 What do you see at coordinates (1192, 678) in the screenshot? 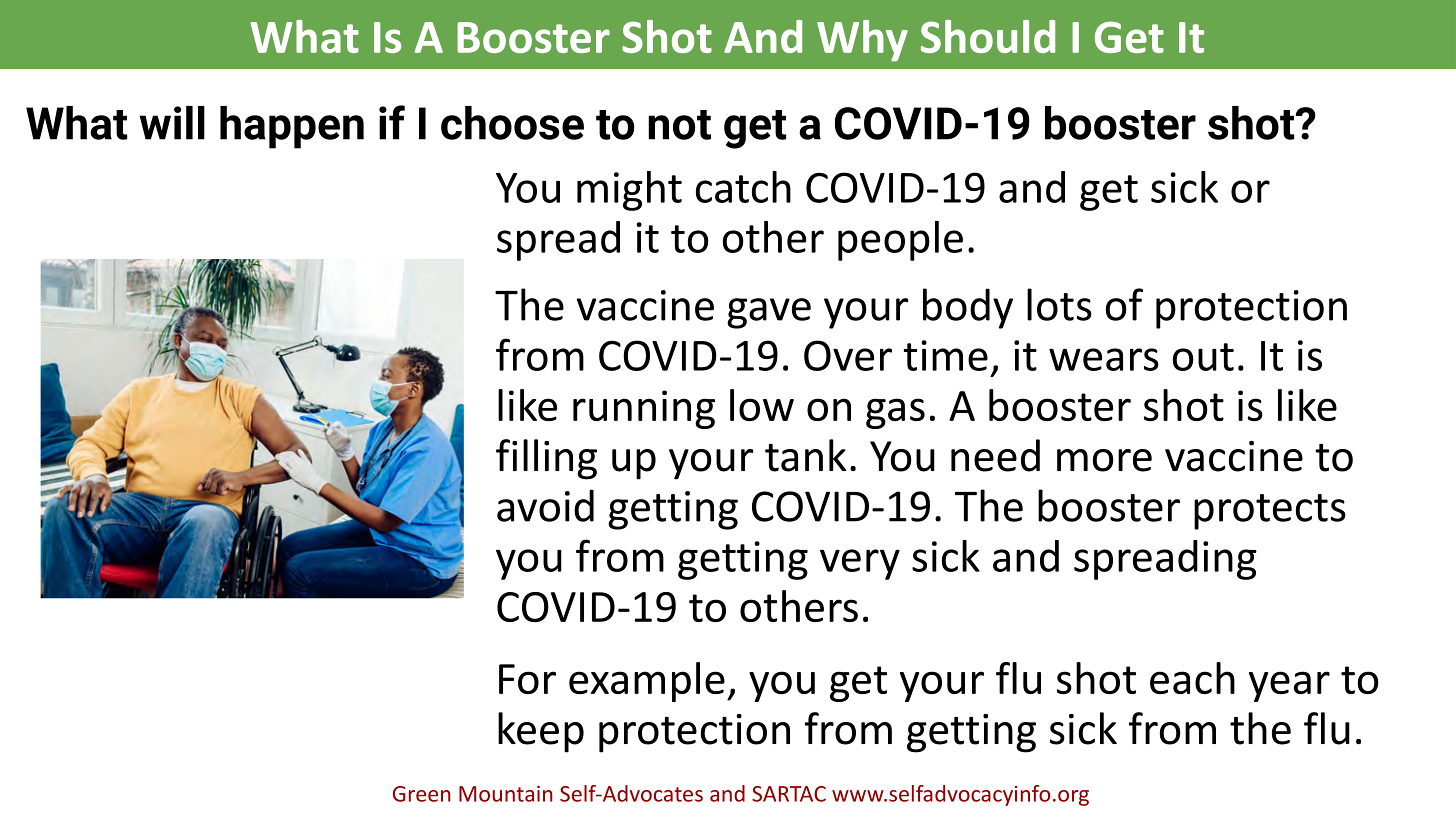
I see `each` at bounding box center [1192, 678].
